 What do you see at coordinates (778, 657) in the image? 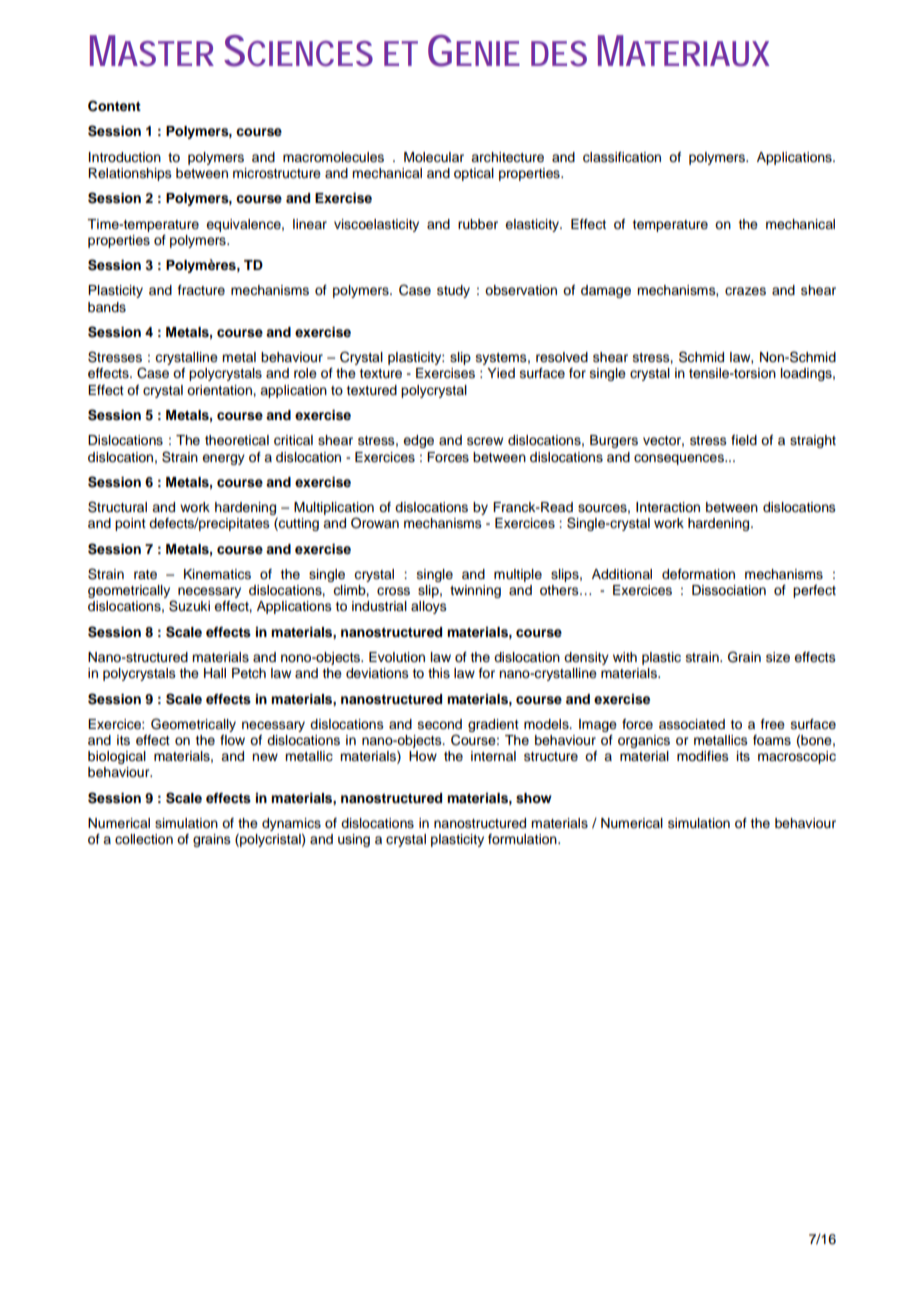
I see `size` at bounding box center [778, 657].
